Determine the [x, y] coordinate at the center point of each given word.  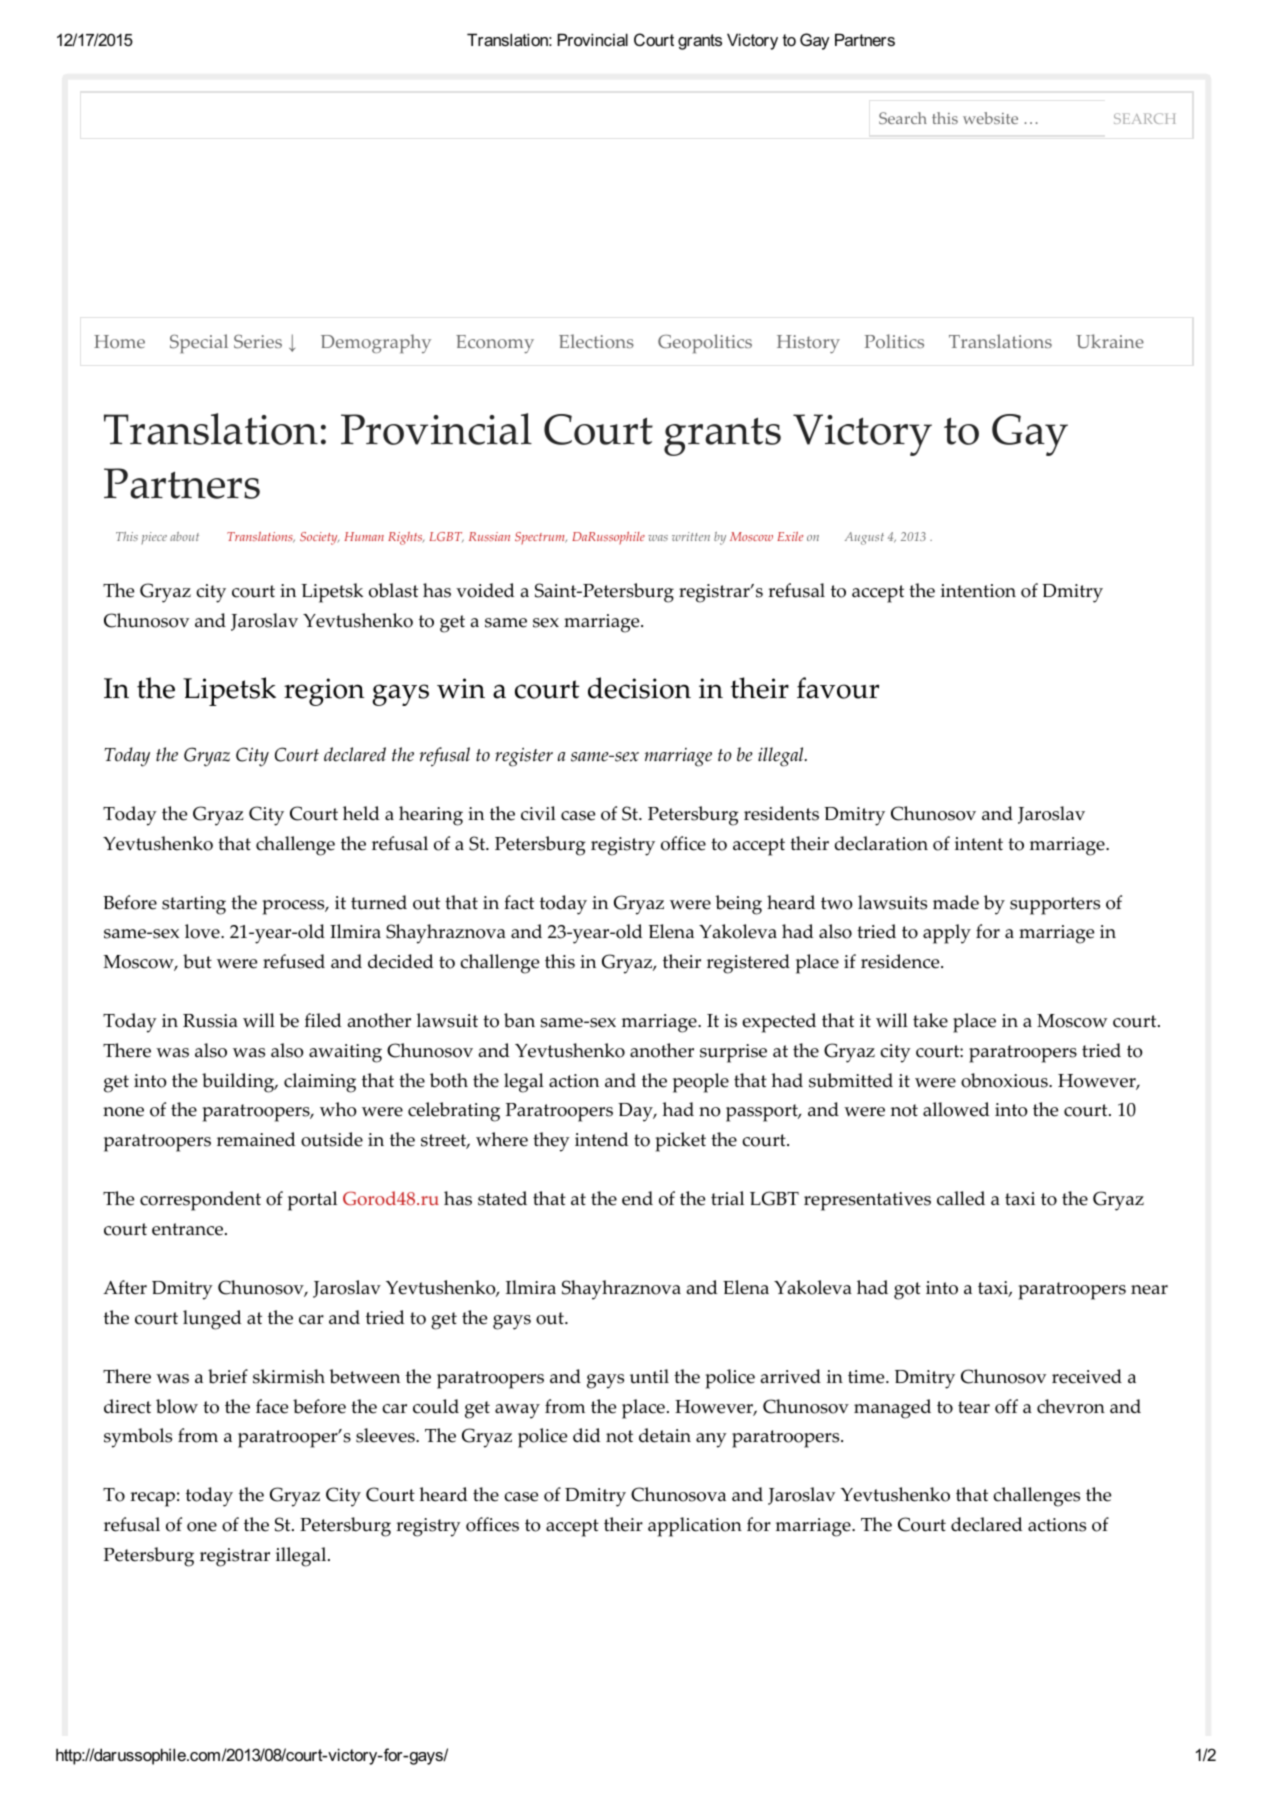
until [649, 1376]
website [990, 118]
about [184, 536]
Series [258, 341]
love [203, 931]
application [695, 1527]
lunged [212, 1320]
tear [974, 1407]
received [1087, 1376]
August [864, 538]
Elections [596, 341]
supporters [1055, 906]
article [348, 1756]
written [691, 536]
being [738, 905]
